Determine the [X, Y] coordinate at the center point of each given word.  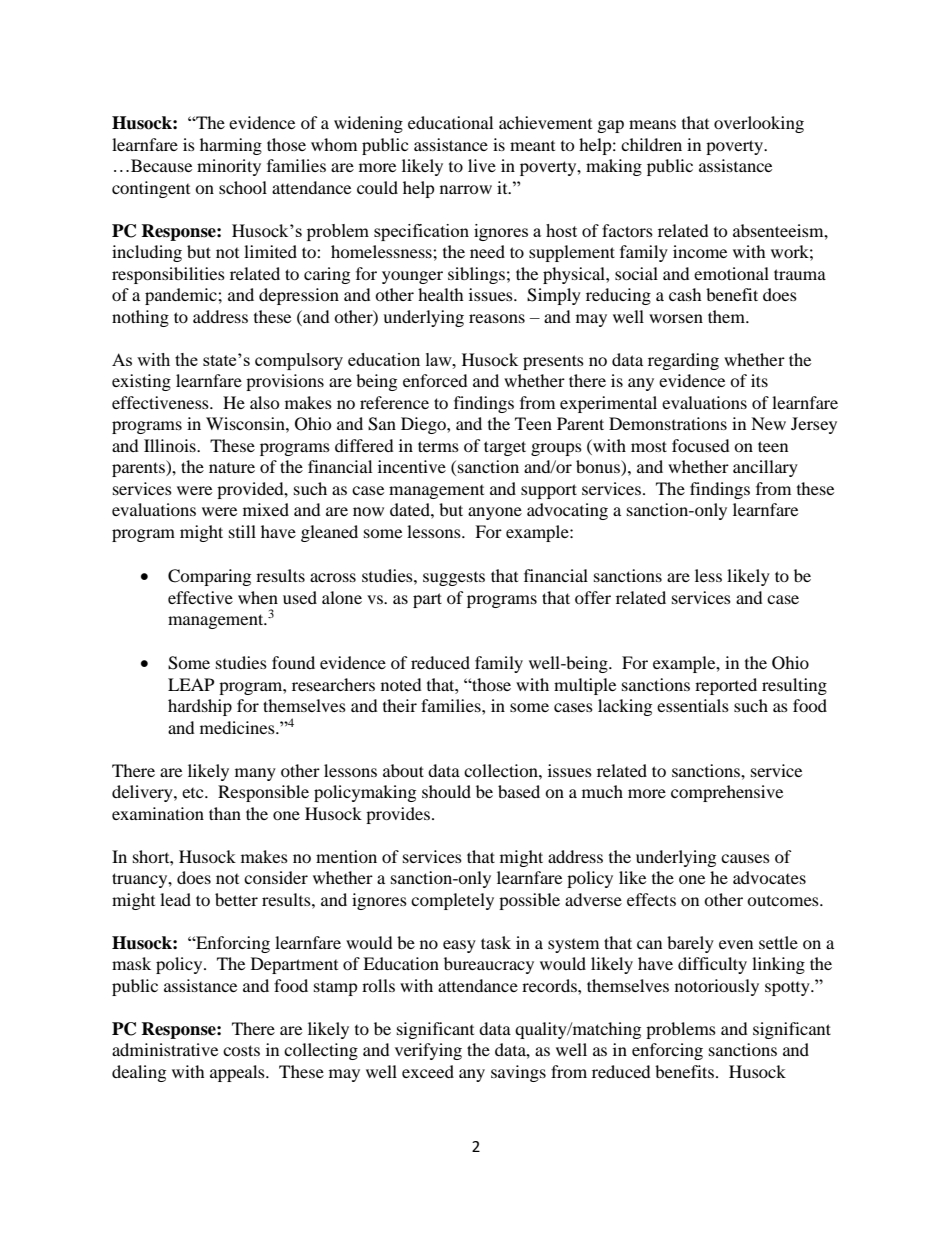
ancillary [765, 468]
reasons [497, 318]
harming [231, 146]
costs [241, 1050]
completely [452, 901]
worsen [676, 318]
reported [726, 686]
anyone [495, 513]
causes [745, 858]
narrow [466, 189]
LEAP [191, 684]
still [242, 531]
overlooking [759, 124]
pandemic [182, 296]
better [236, 899]
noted [401, 684]
